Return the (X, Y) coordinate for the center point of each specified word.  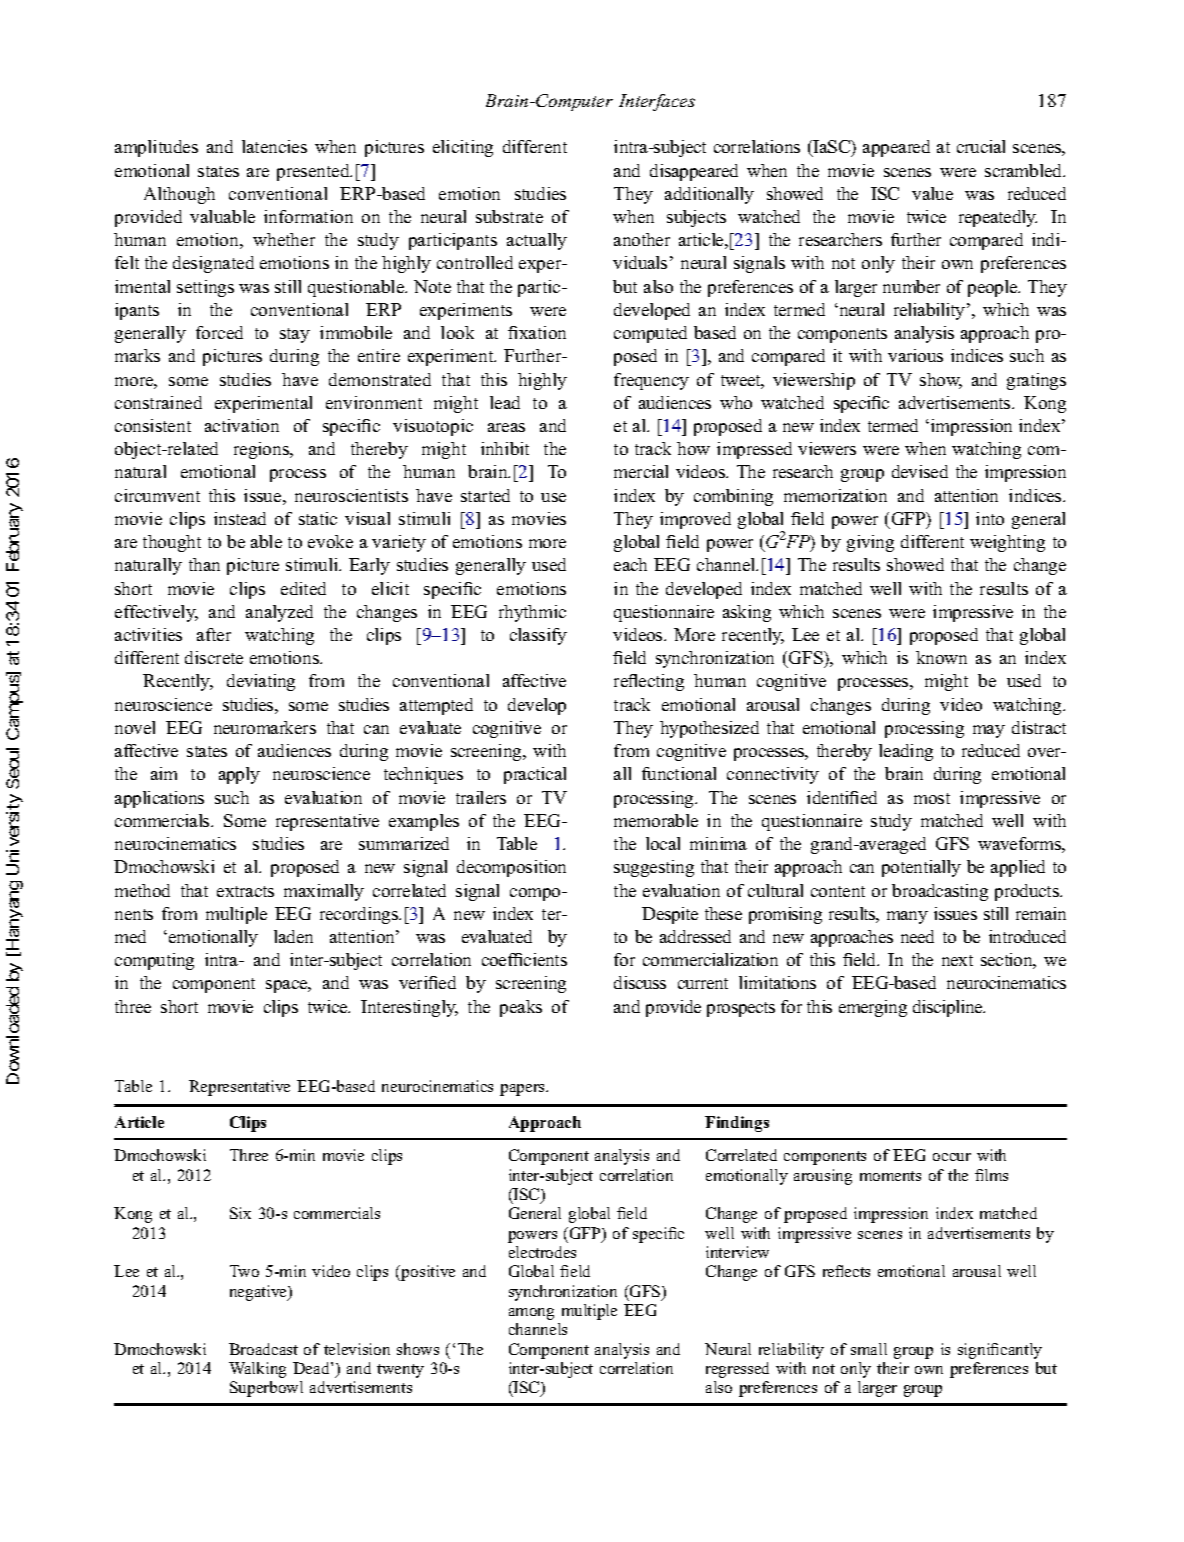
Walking (257, 1370)
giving (870, 543)
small (869, 1349)
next (957, 960)
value (932, 193)
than (204, 564)
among (531, 1314)
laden (293, 936)
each (630, 564)
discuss (640, 982)
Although (179, 195)
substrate (509, 216)
